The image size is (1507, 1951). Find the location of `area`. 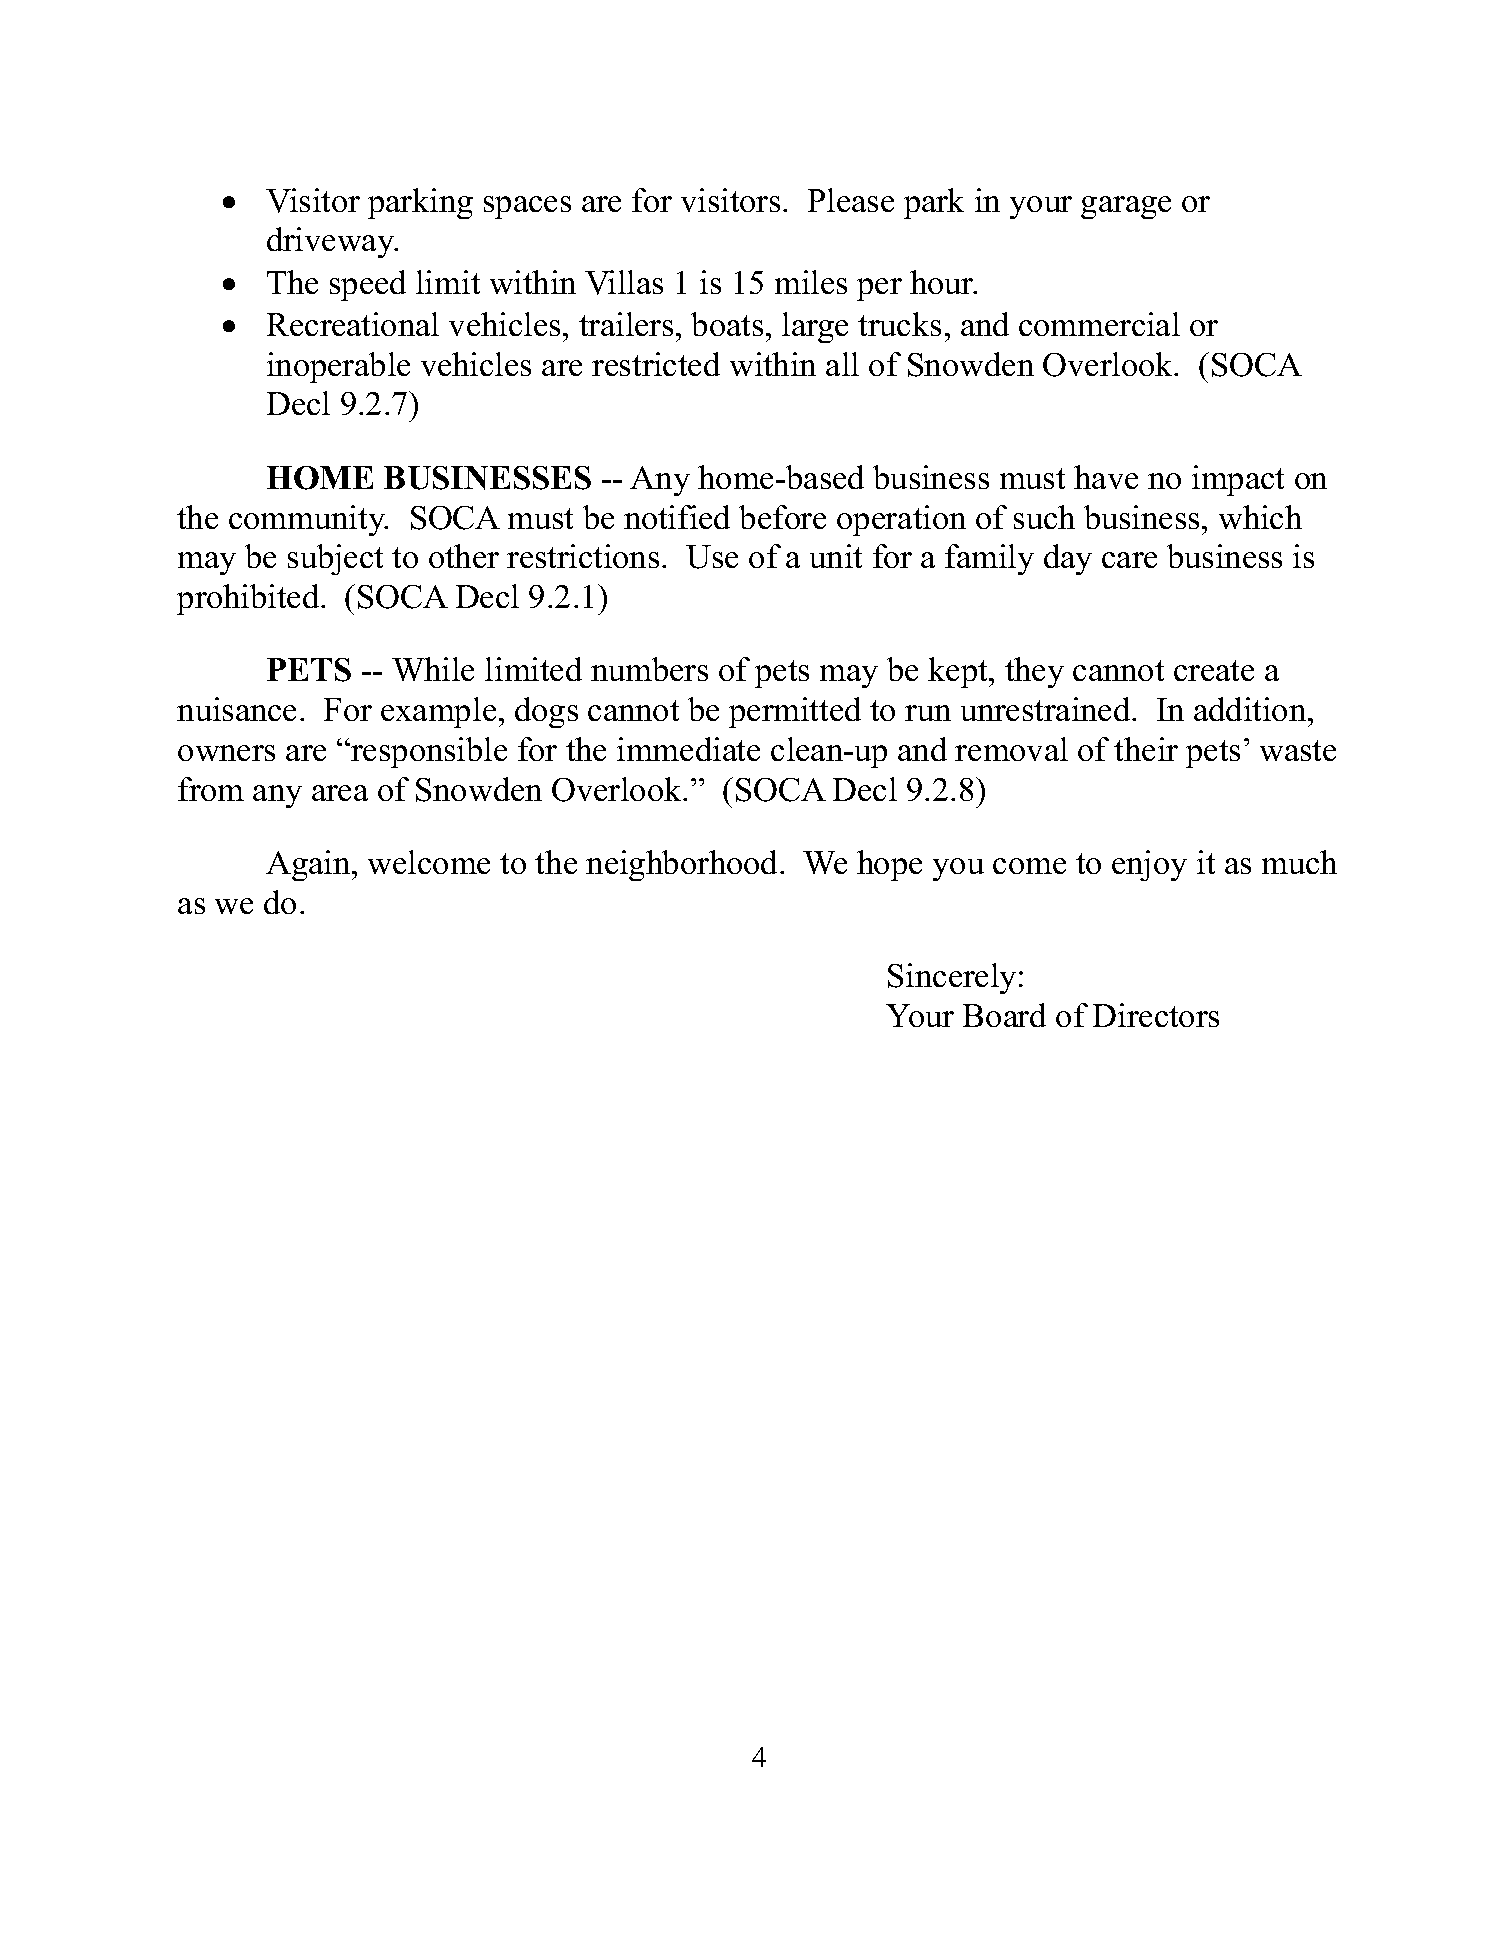

area is located at coordinates (340, 793).
